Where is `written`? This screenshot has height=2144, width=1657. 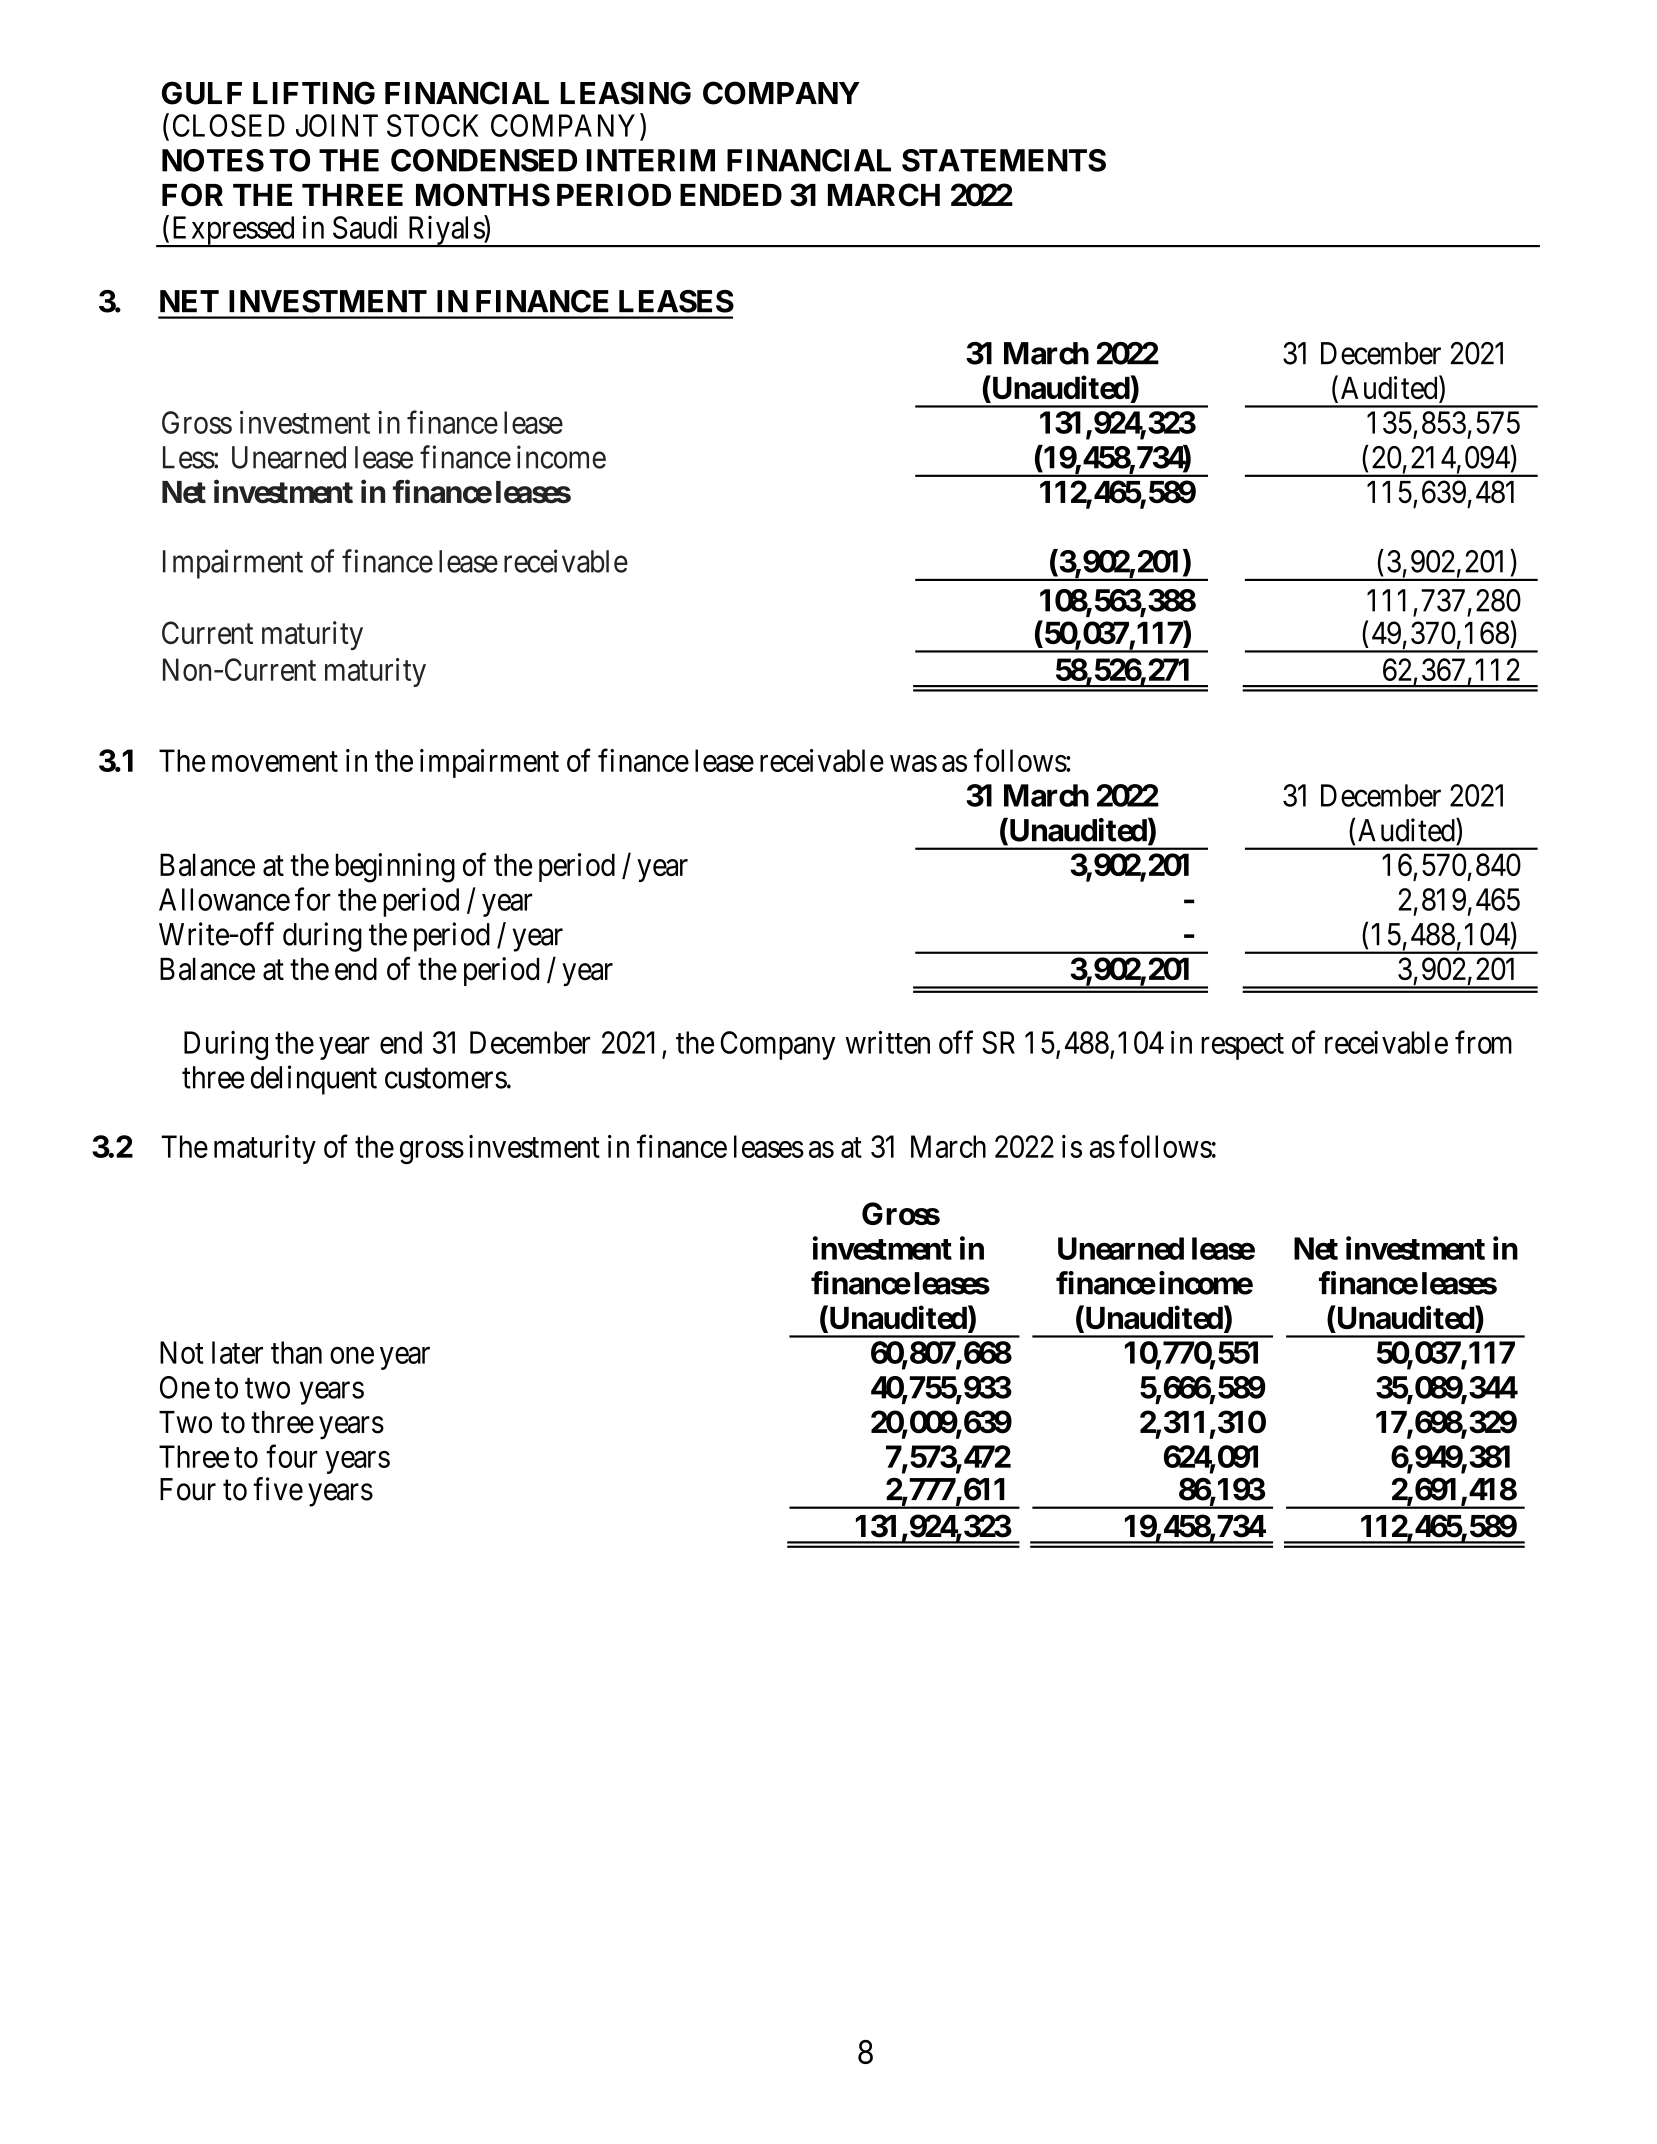
written is located at coordinates (887, 1042).
